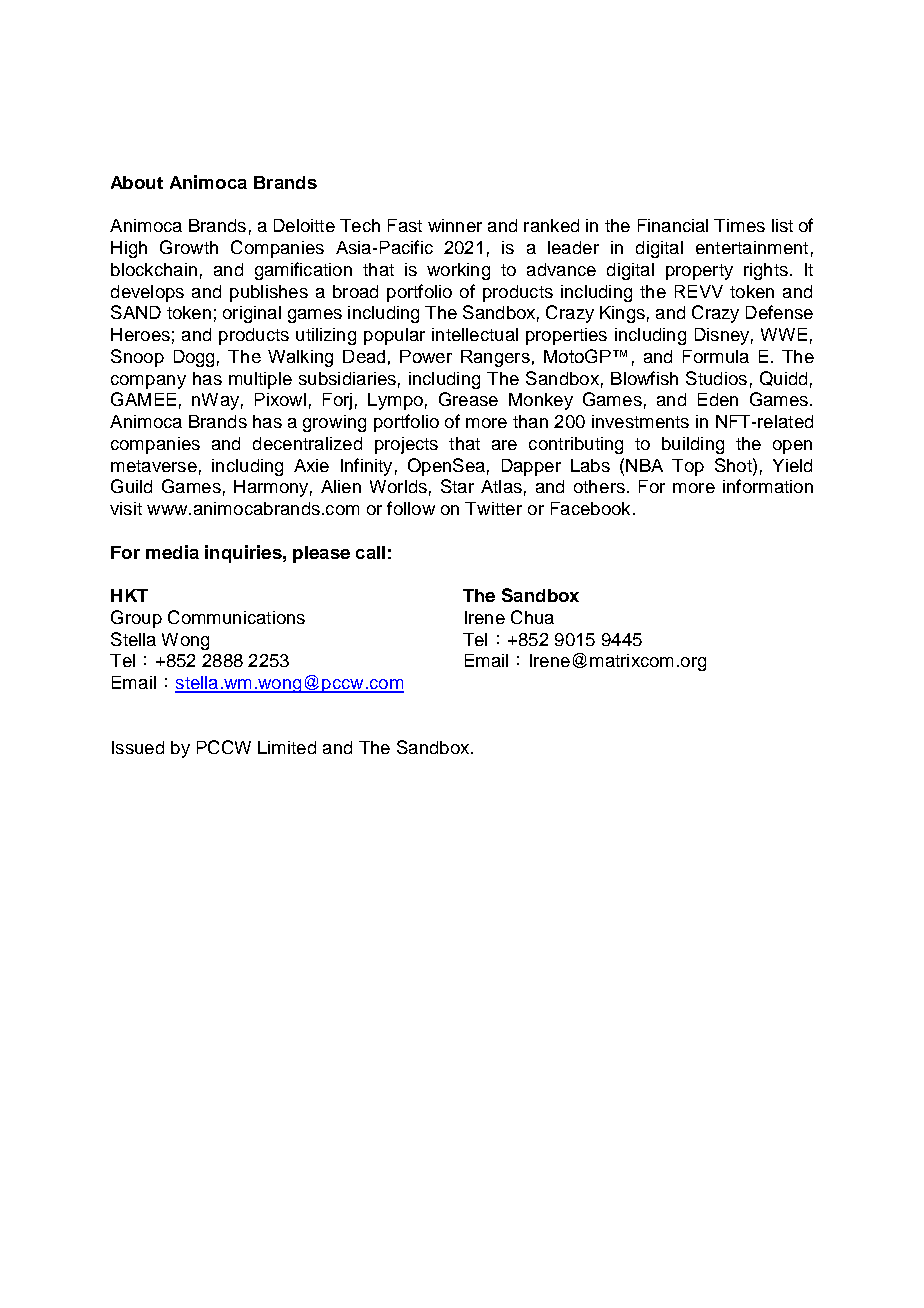  I want to click on Shot, so click(734, 465).
